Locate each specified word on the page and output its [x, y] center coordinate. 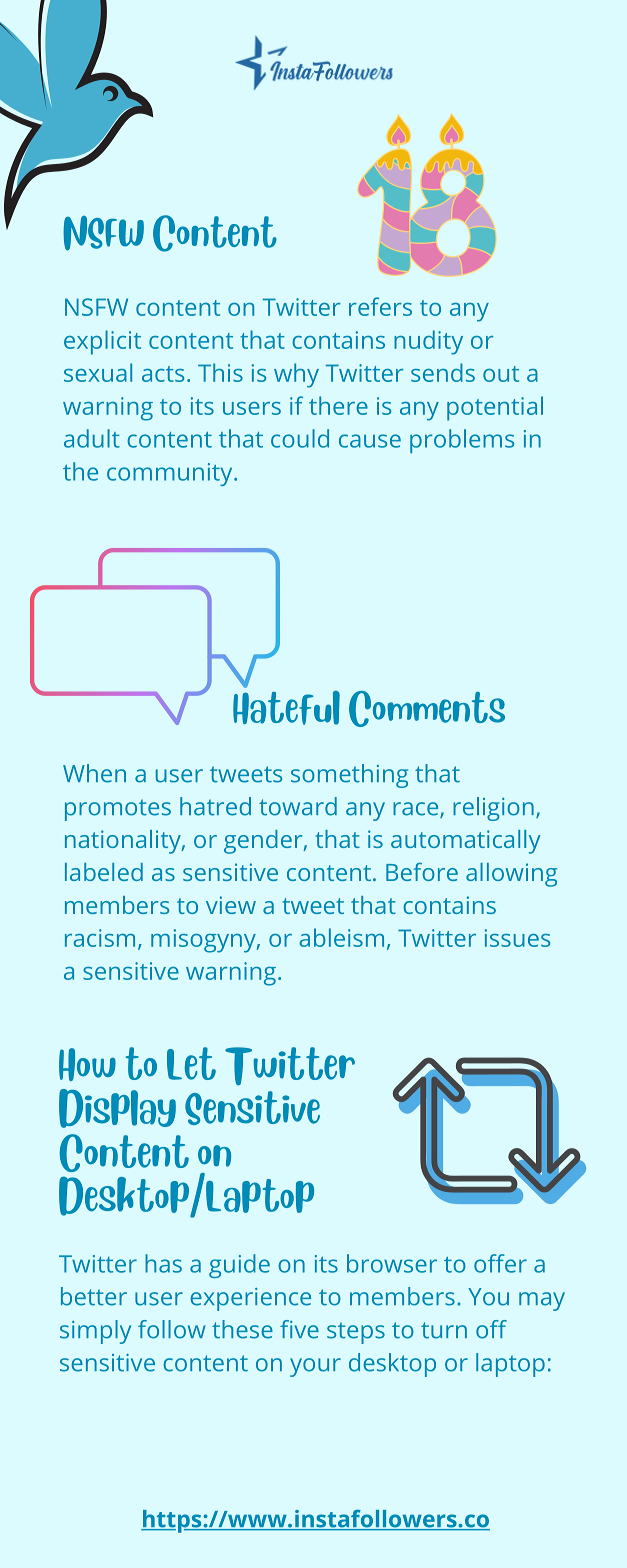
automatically [466, 842]
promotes [118, 810]
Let [191, 1063]
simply [95, 1332]
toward [298, 806]
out [501, 374]
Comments [427, 709]
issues [517, 938]
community [171, 474]
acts [163, 374]
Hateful [286, 708]
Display [117, 1108]
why [296, 375]
